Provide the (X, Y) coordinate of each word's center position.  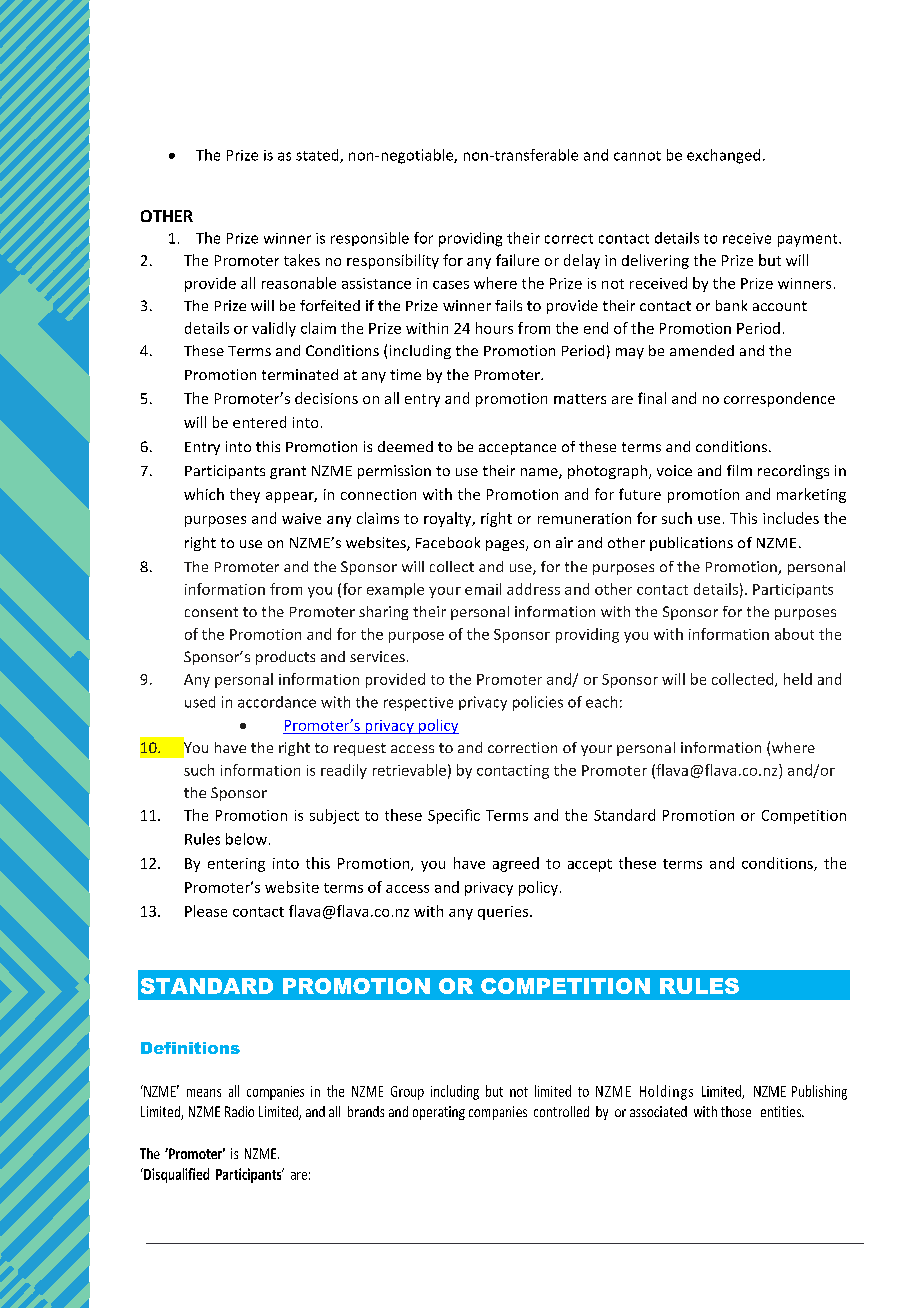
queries (504, 913)
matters (580, 399)
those (736, 1111)
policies (538, 703)
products (285, 658)
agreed (516, 864)
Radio (239, 1111)
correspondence (779, 399)
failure (517, 260)
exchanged (723, 156)
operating (439, 1113)
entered (259, 422)
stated (318, 156)
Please (206, 911)
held (798, 679)
